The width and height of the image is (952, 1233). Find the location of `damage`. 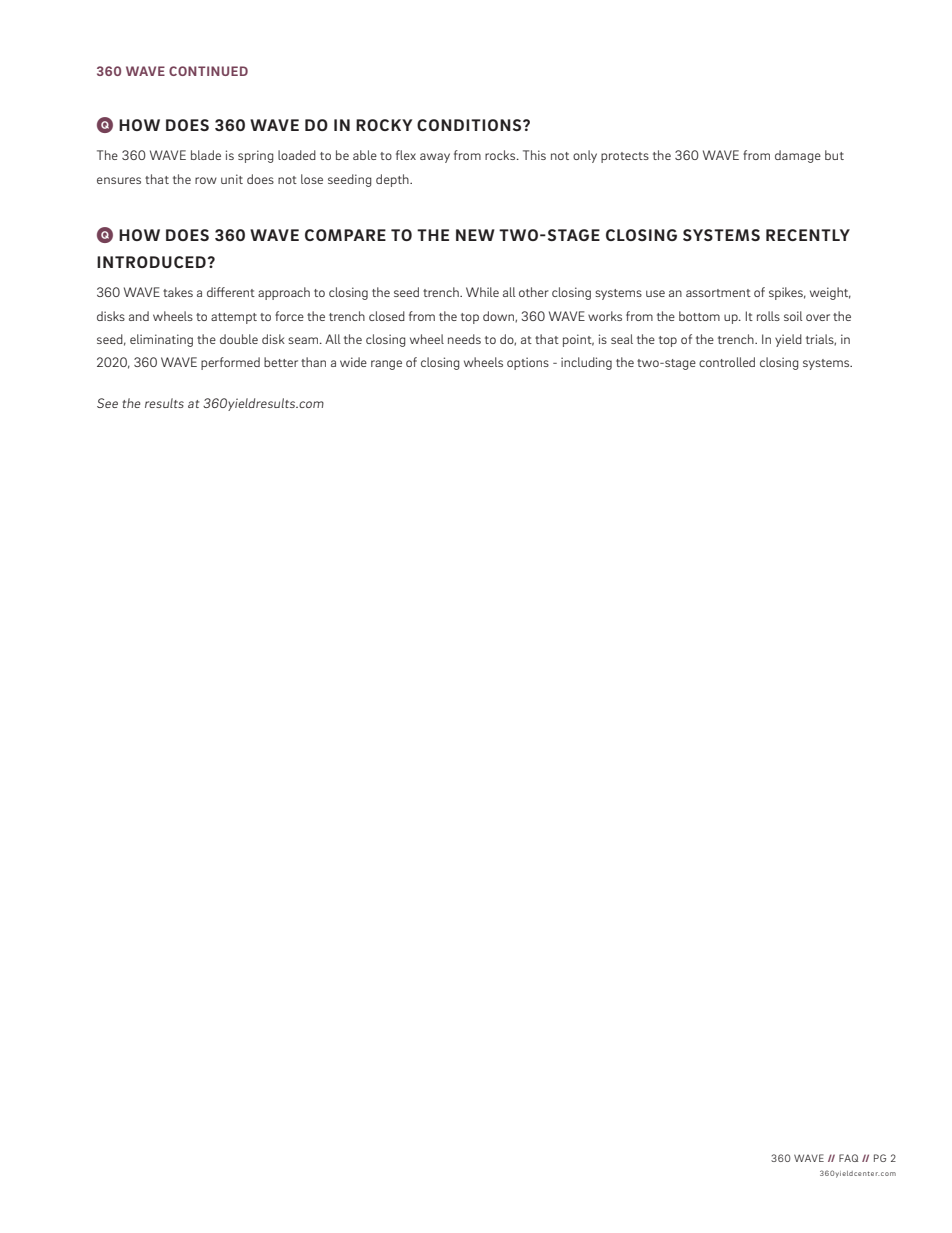

damage is located at coordinates (798, 156).
